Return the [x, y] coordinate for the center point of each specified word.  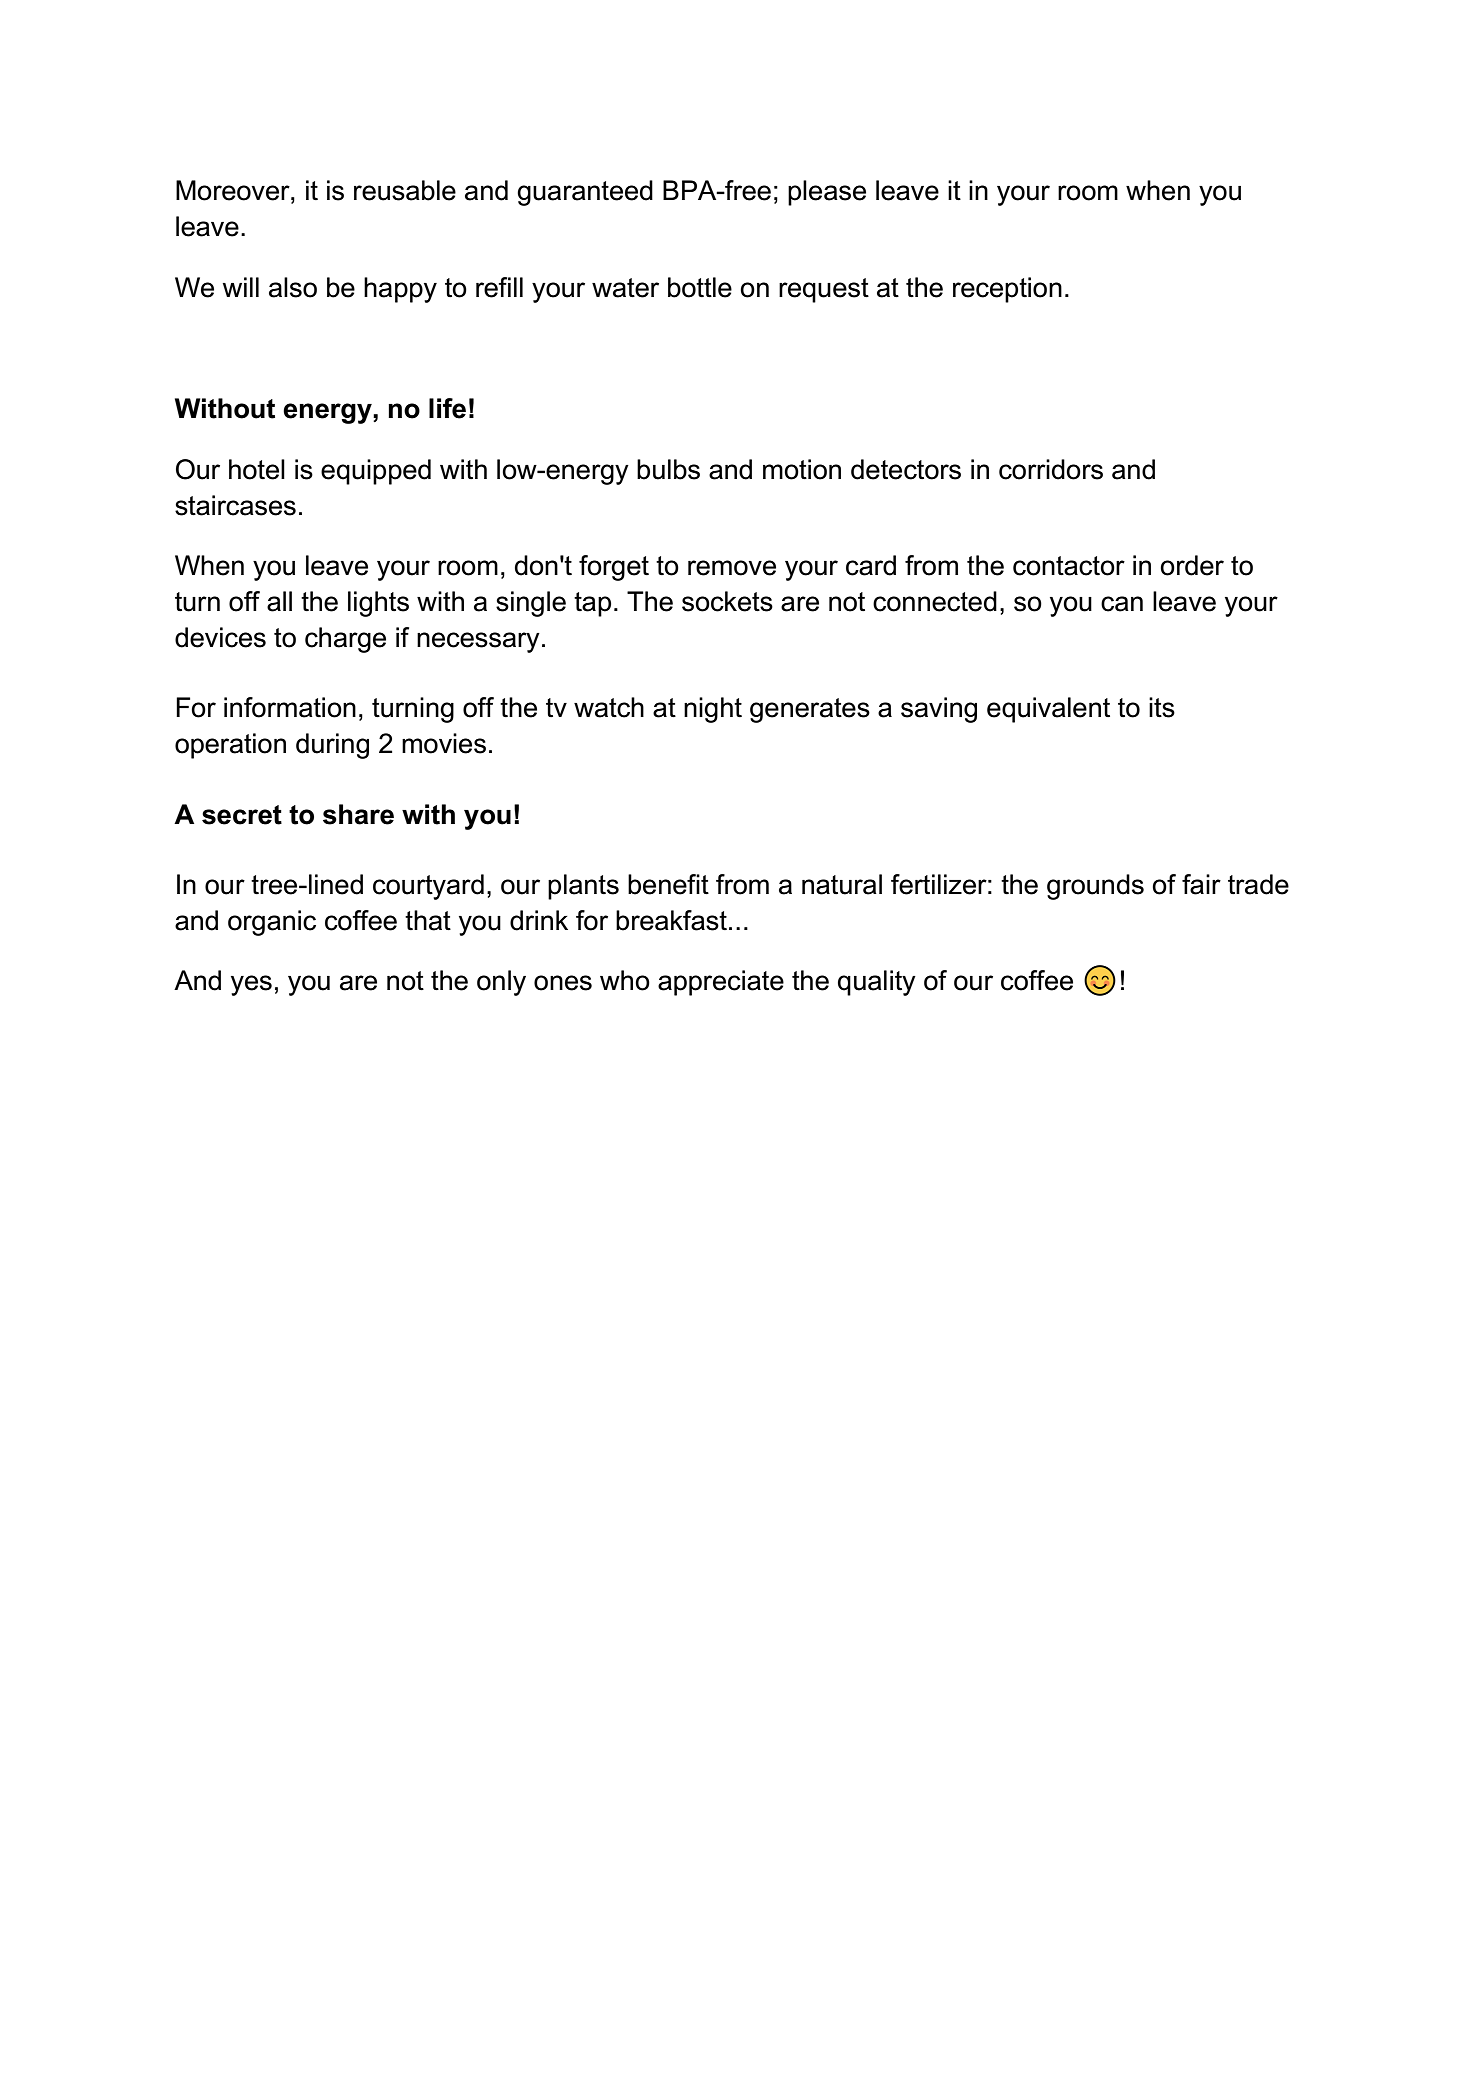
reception [1007, 290]
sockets [727, 601]
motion [802, 469]
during [332, 746]
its [1162, 707]
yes [251, 985]
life [447, 408]
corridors [1051, 469]
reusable [405, 190]
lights [378, 604]
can [1122, 604]
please [827, 193]
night [713, 710]
